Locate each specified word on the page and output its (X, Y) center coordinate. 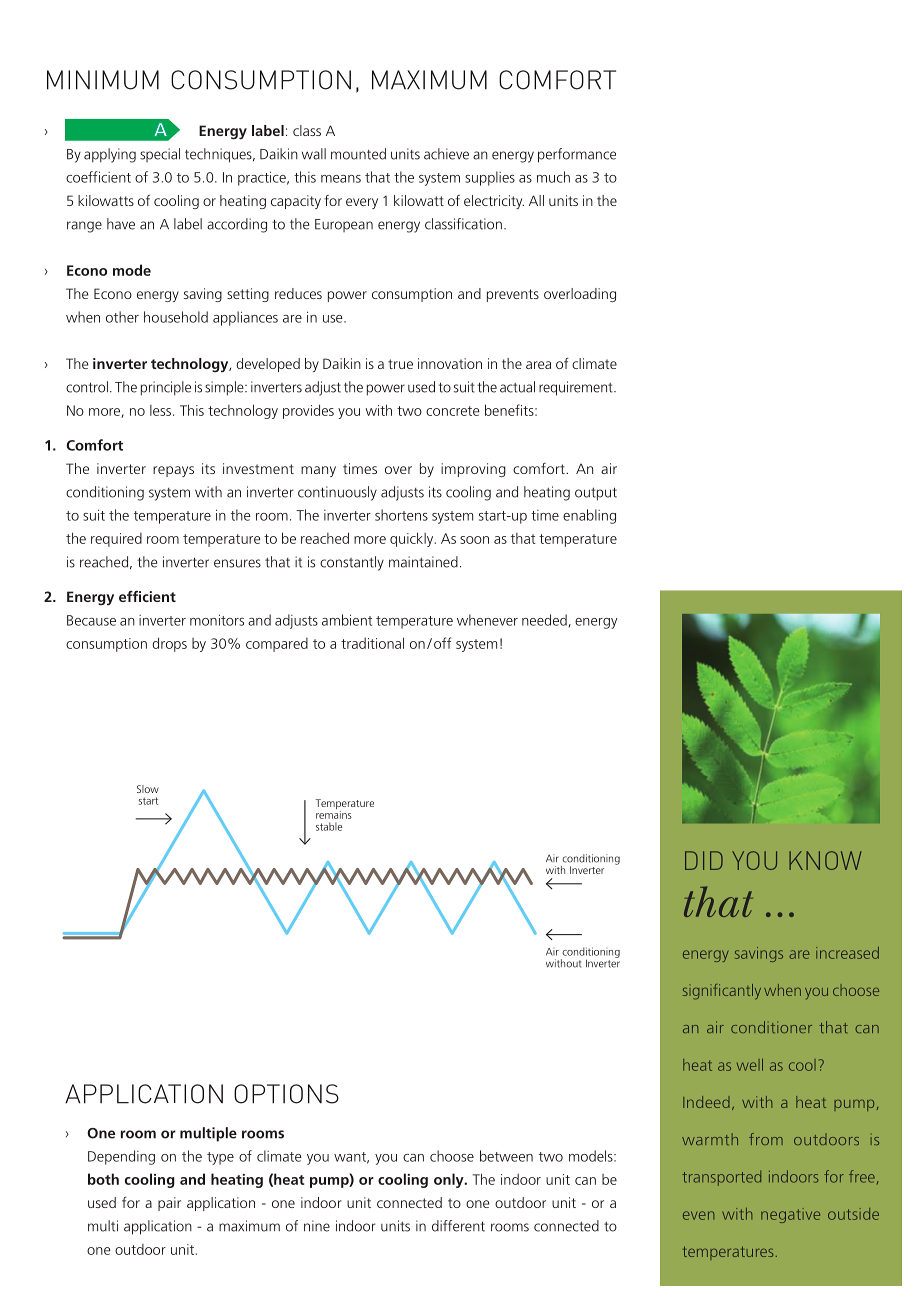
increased (847, 953)
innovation (450, 363)
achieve (446, 154)
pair (169, 1204)
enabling (589, 516)
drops (169, 644)
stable (329, 826)
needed (544, 620)
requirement (577, 388)
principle (166, 388)
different (458, 1226)
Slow (148, 789)
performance (577, 155)
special (160, 155)
